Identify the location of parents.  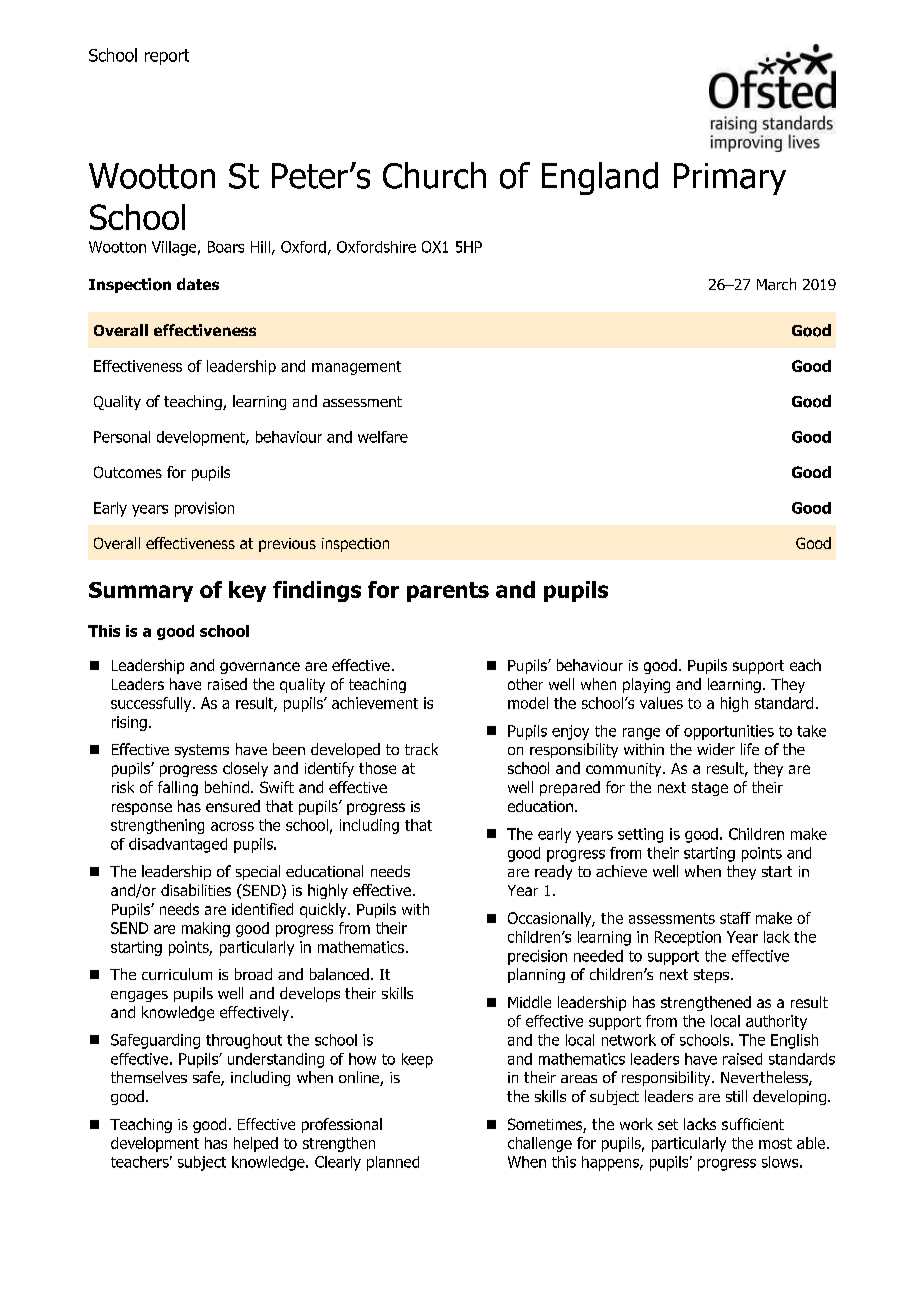
(448, 592).
